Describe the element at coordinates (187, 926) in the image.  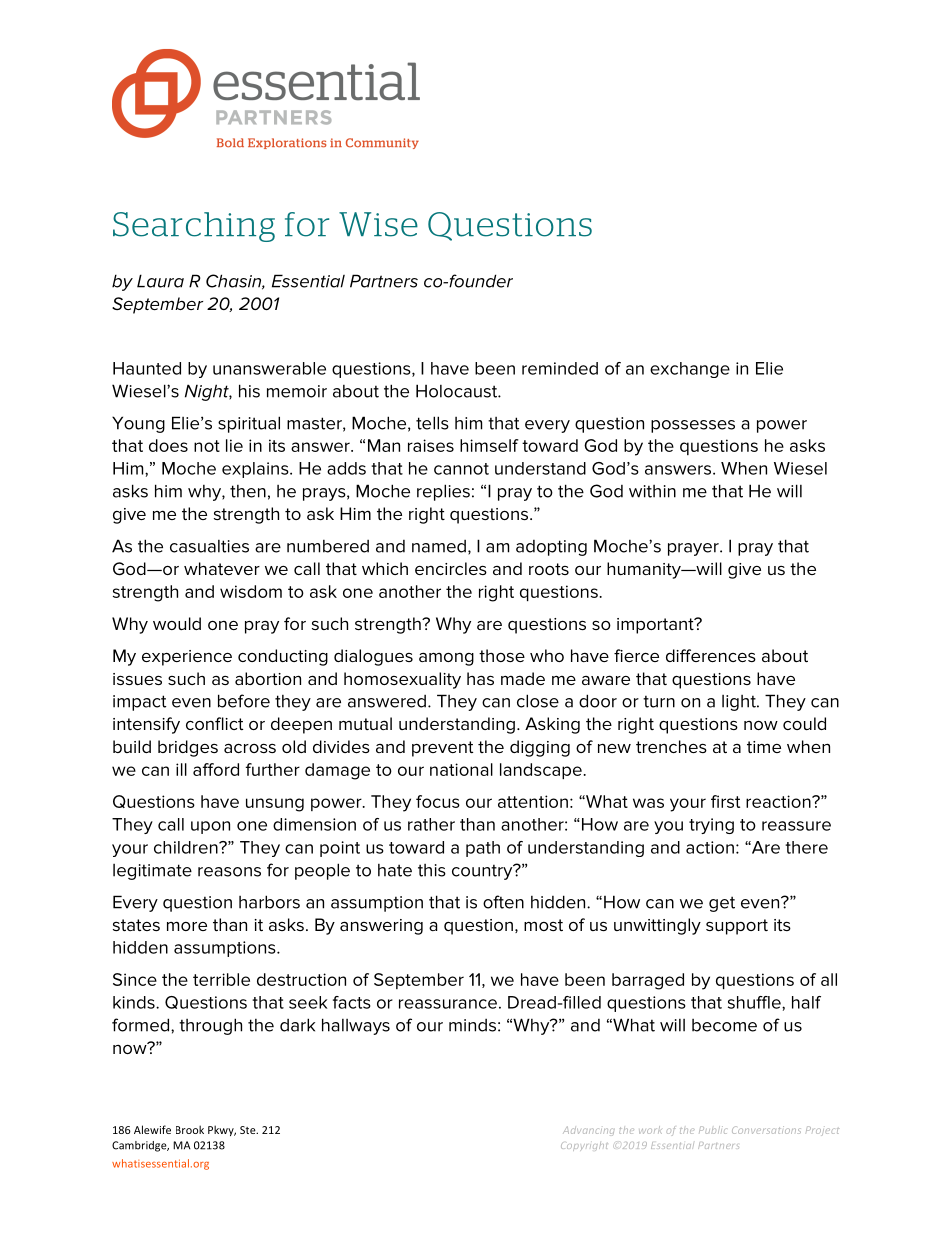
I see `more` at that location.
